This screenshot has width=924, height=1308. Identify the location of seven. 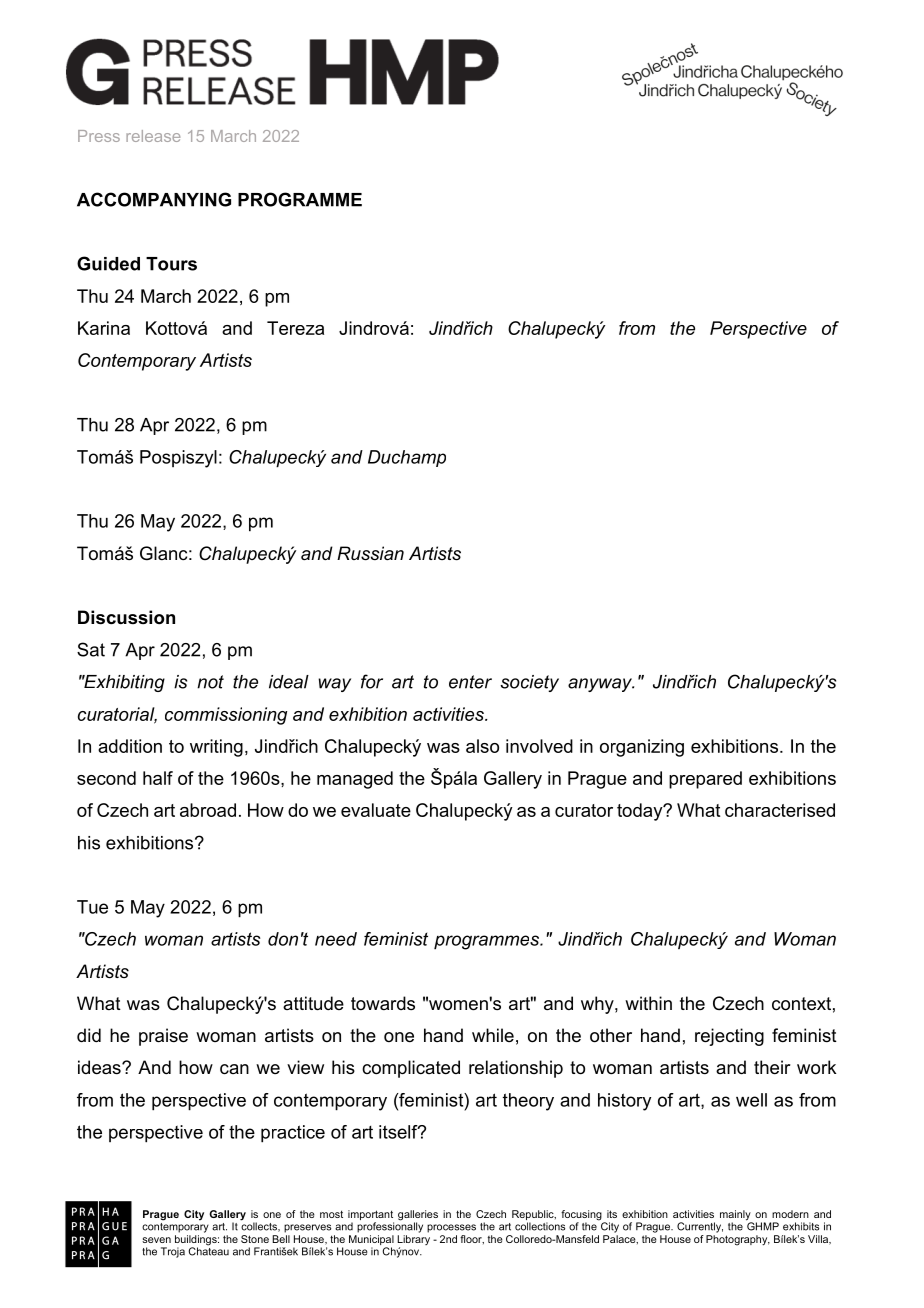
(156, 1240).
